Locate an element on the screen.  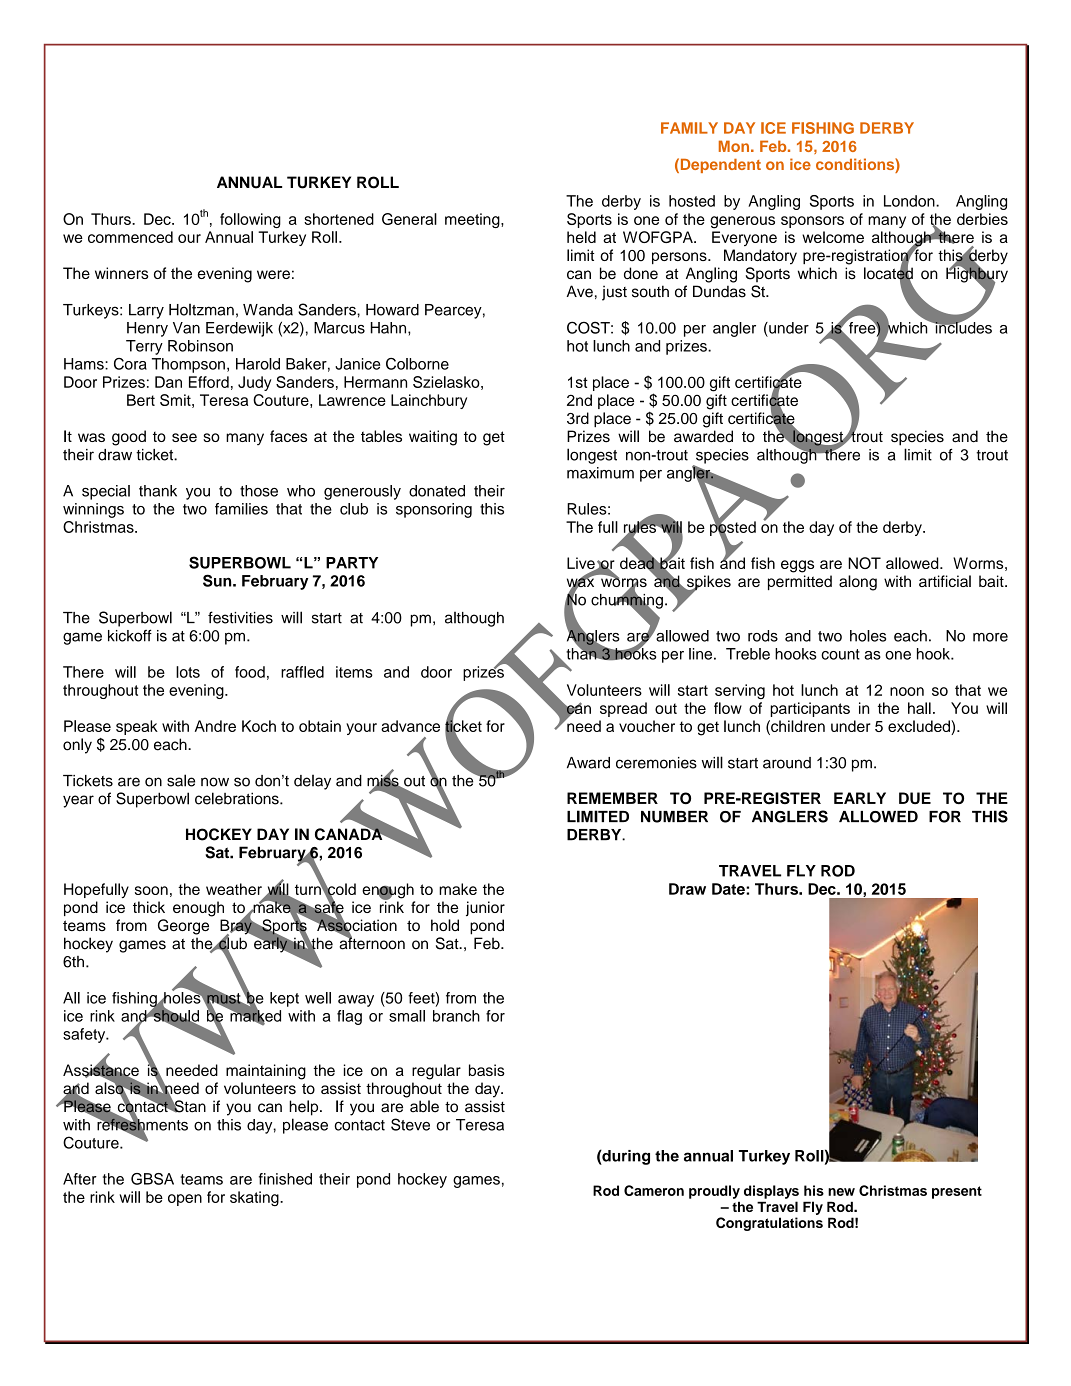
waiting is located at coordinates (433, 438).
